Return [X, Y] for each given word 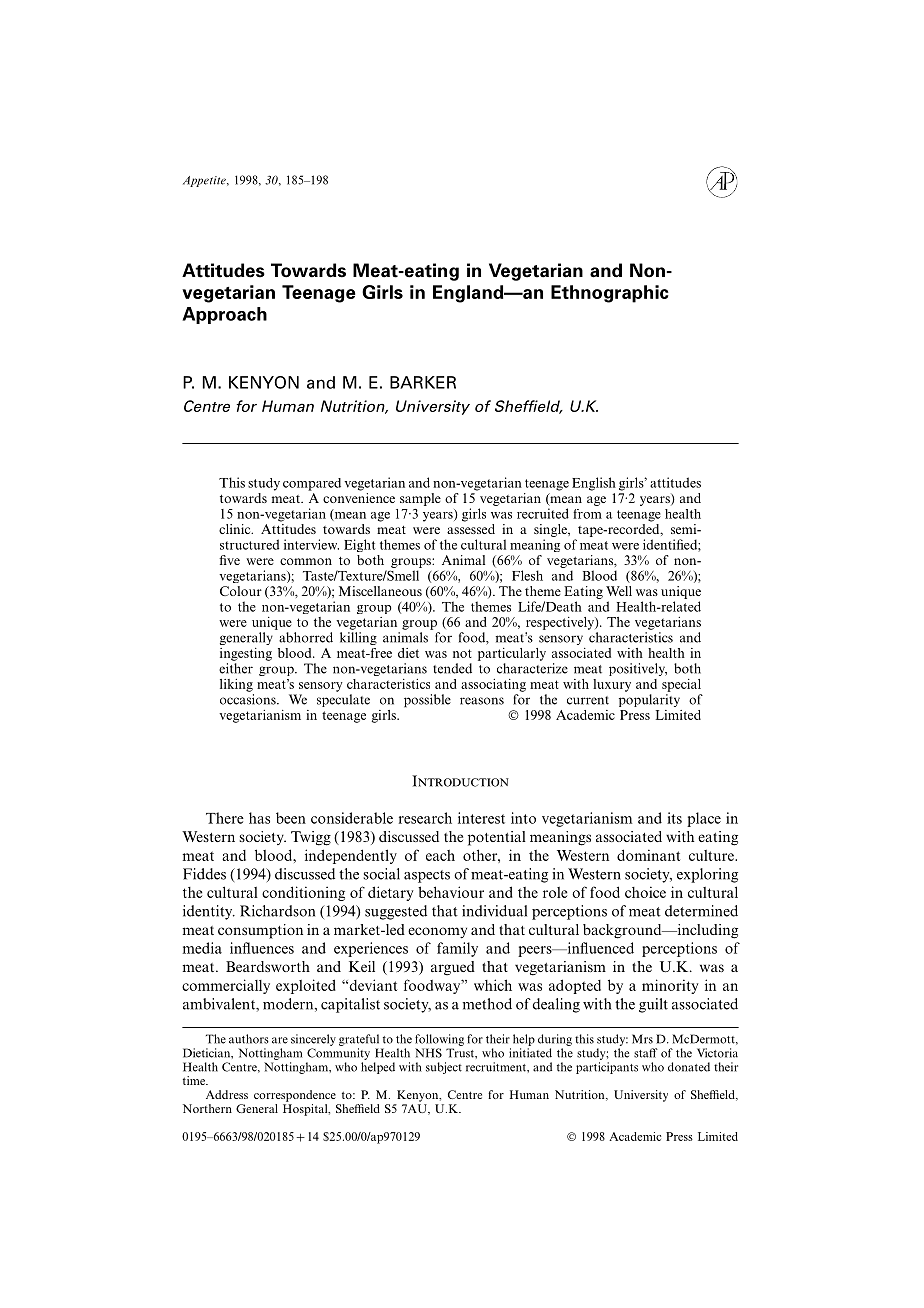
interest [481, 818]
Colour [241, 591]
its [674, 818]
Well [619, 591]
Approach [224, 315]
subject [444, 1068]
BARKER [423, 382]
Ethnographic [610, 294]
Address [227, 1094]
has [259, 818]
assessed [471, 529]
